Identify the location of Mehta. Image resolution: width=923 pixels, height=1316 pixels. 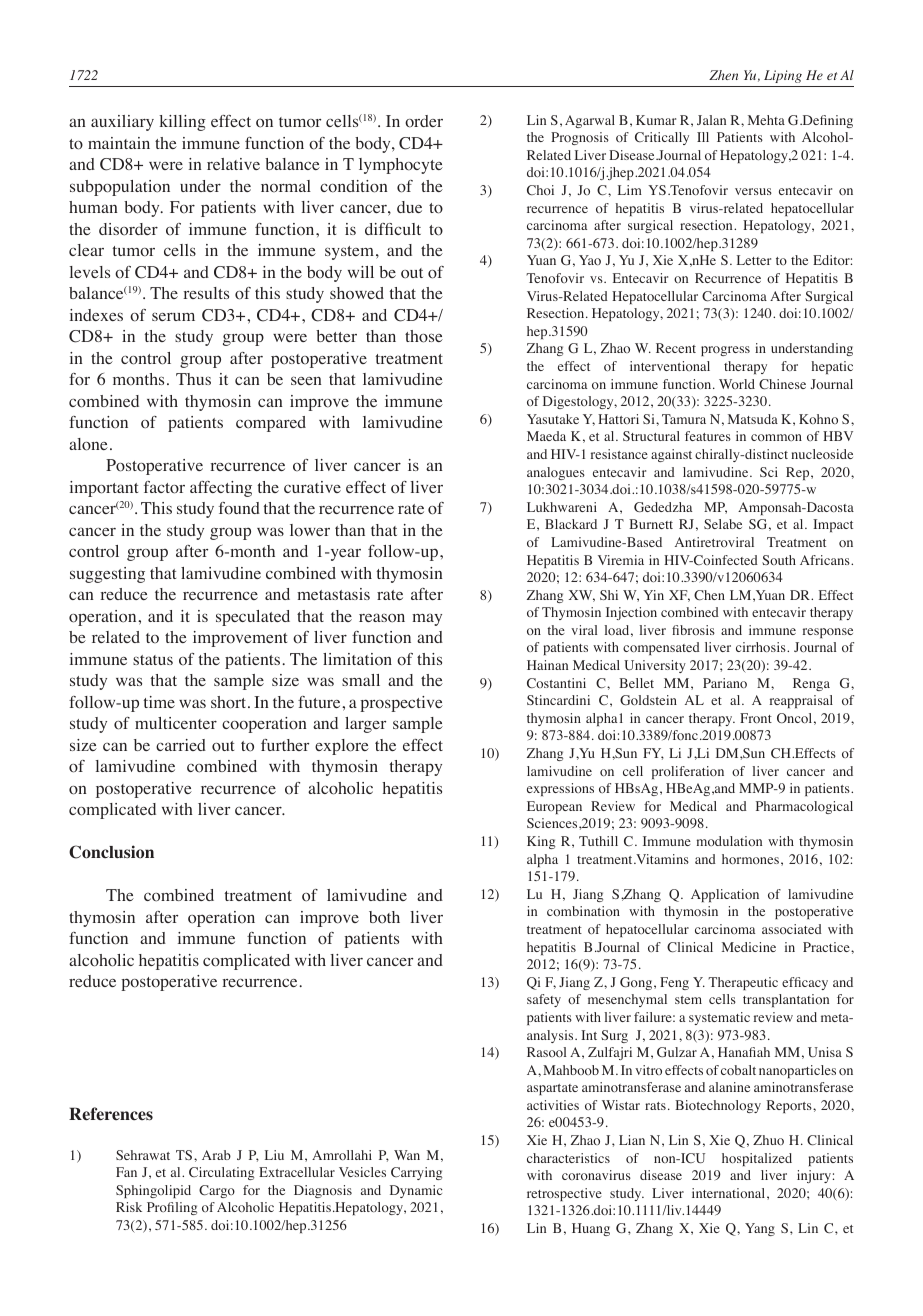
(766, 120).
